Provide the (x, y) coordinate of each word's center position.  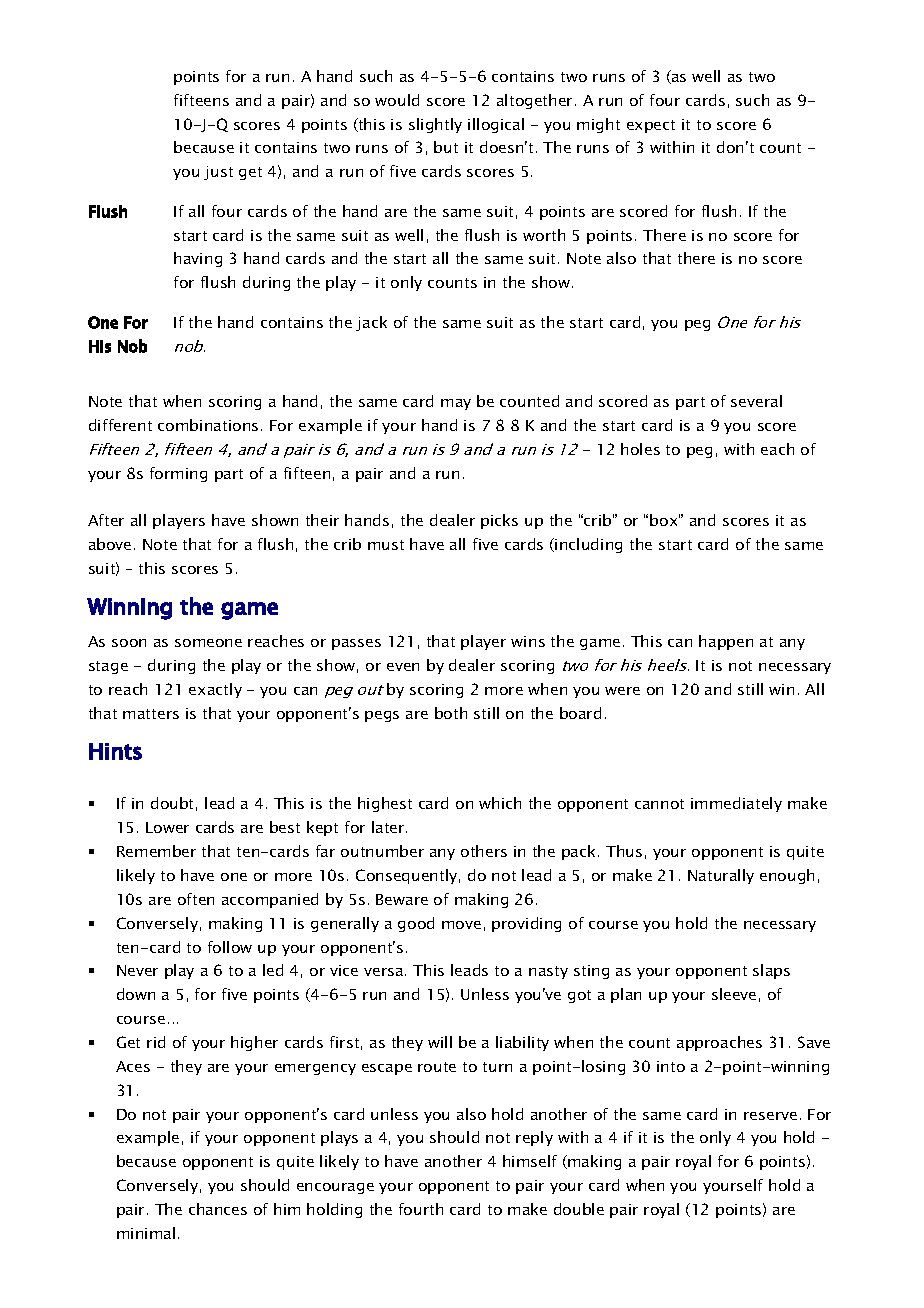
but (446, 147)
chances (218, 1209)
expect (651, 126)
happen (726, 642)
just (218, 173)
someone (208, 643)
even (403, 667)
